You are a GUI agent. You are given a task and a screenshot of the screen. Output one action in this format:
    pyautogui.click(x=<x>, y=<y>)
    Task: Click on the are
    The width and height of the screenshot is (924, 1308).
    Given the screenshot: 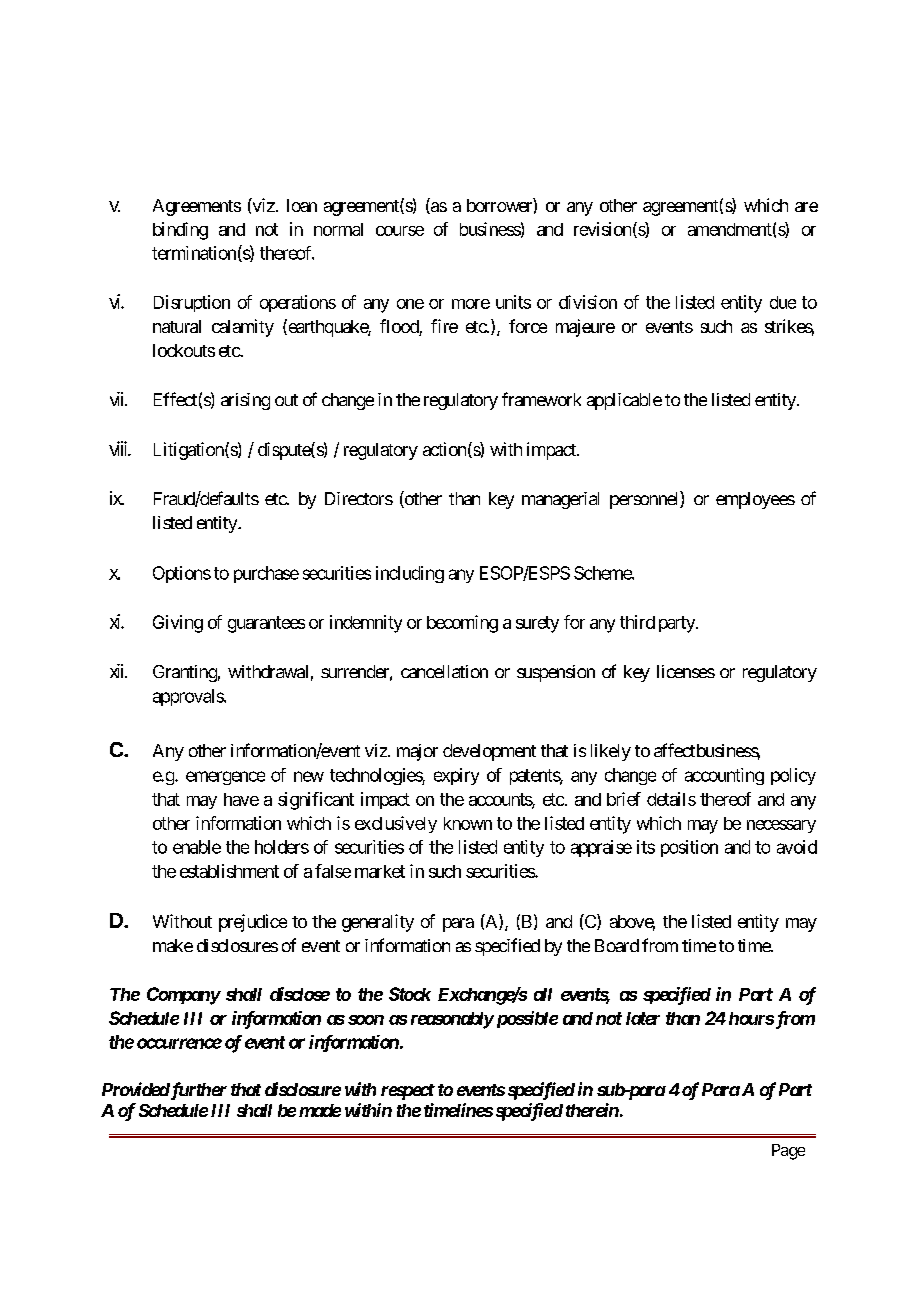 What is the action you would take?
    pyautogui.click(x=806, y=207)
